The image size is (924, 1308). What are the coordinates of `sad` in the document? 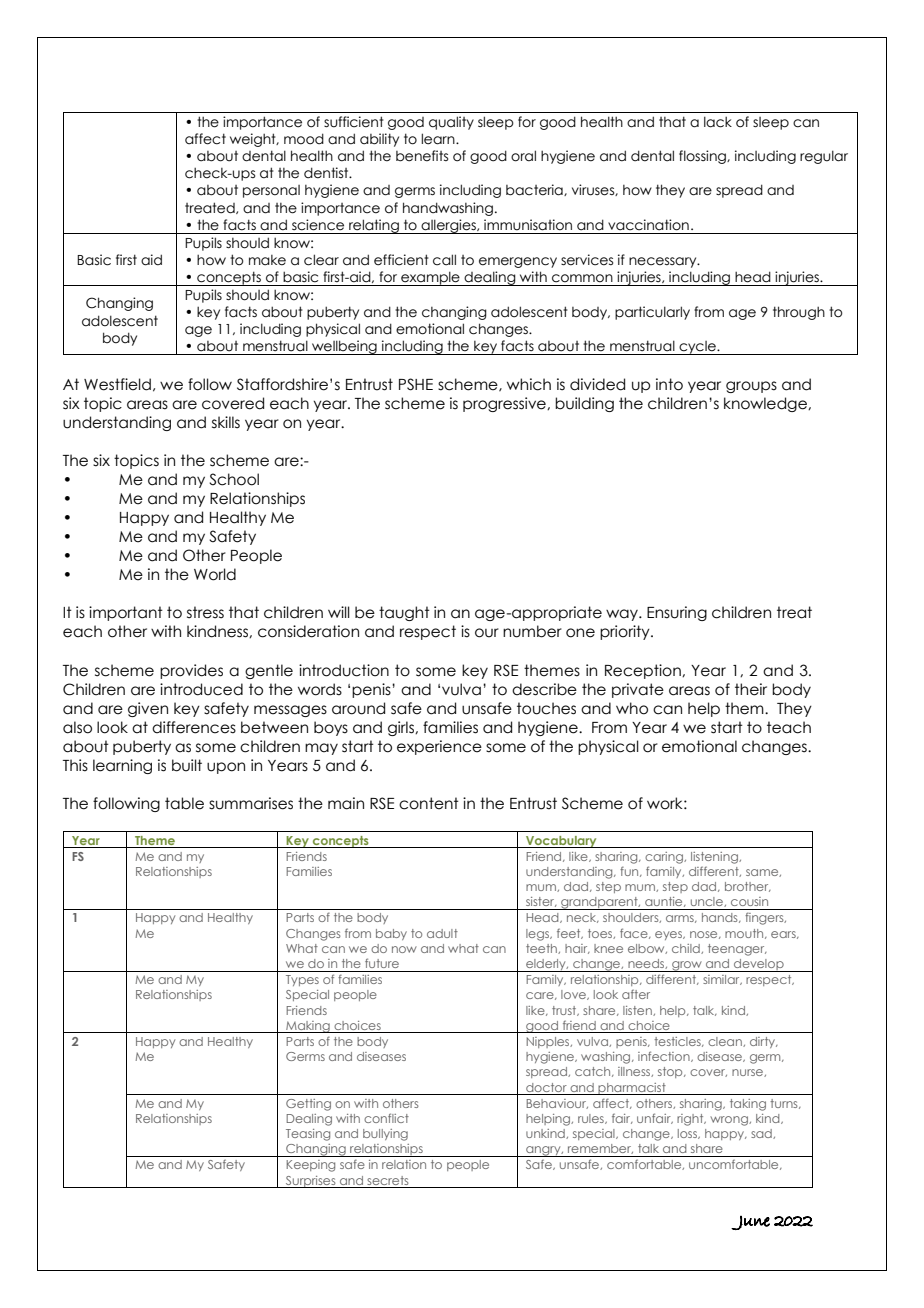 It's located at (762, 1134).
